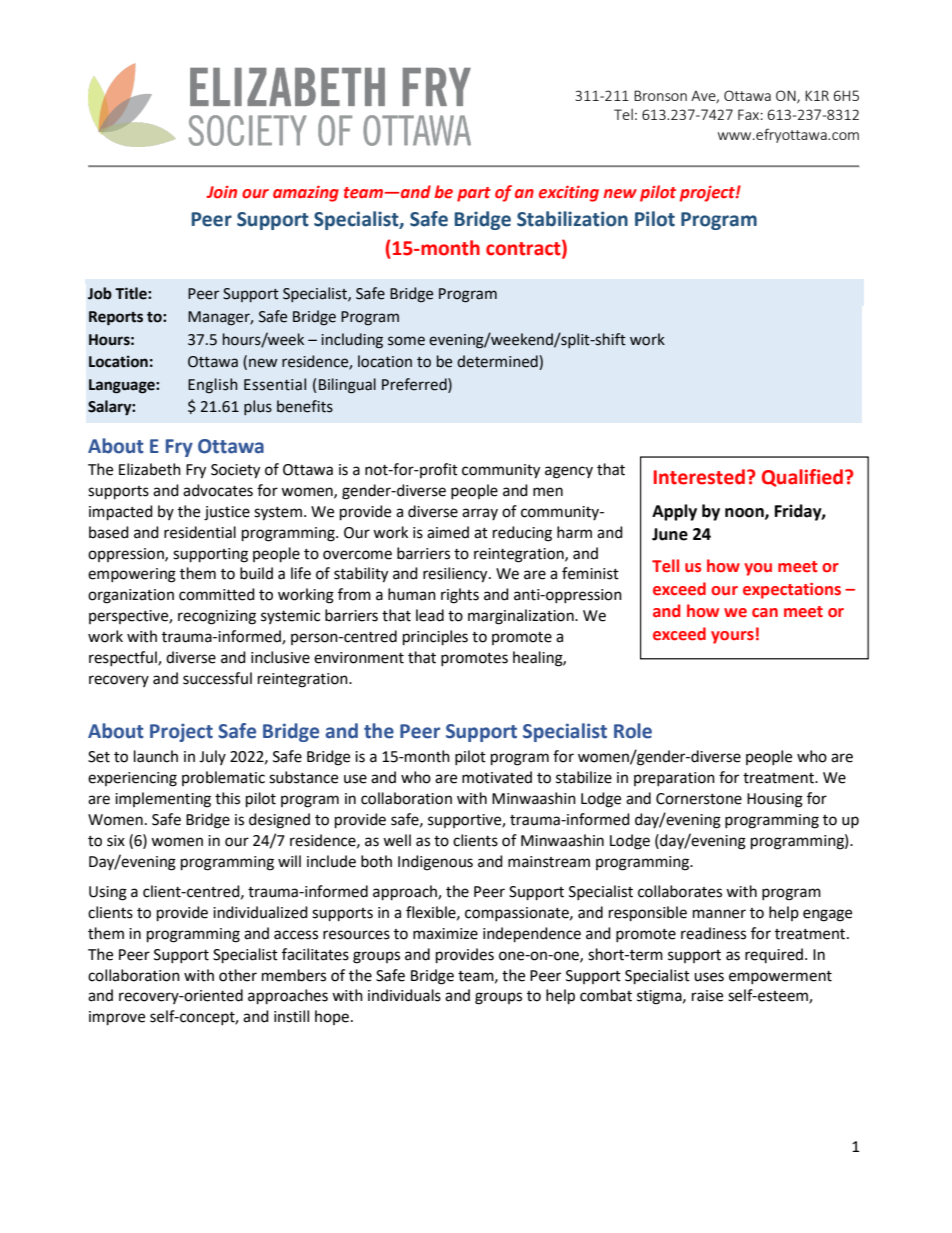 This screenshot has height=1233, width=952. Describe the element at coordinates (456, 575) in the screenshot. I see `resiliency` at that location.
